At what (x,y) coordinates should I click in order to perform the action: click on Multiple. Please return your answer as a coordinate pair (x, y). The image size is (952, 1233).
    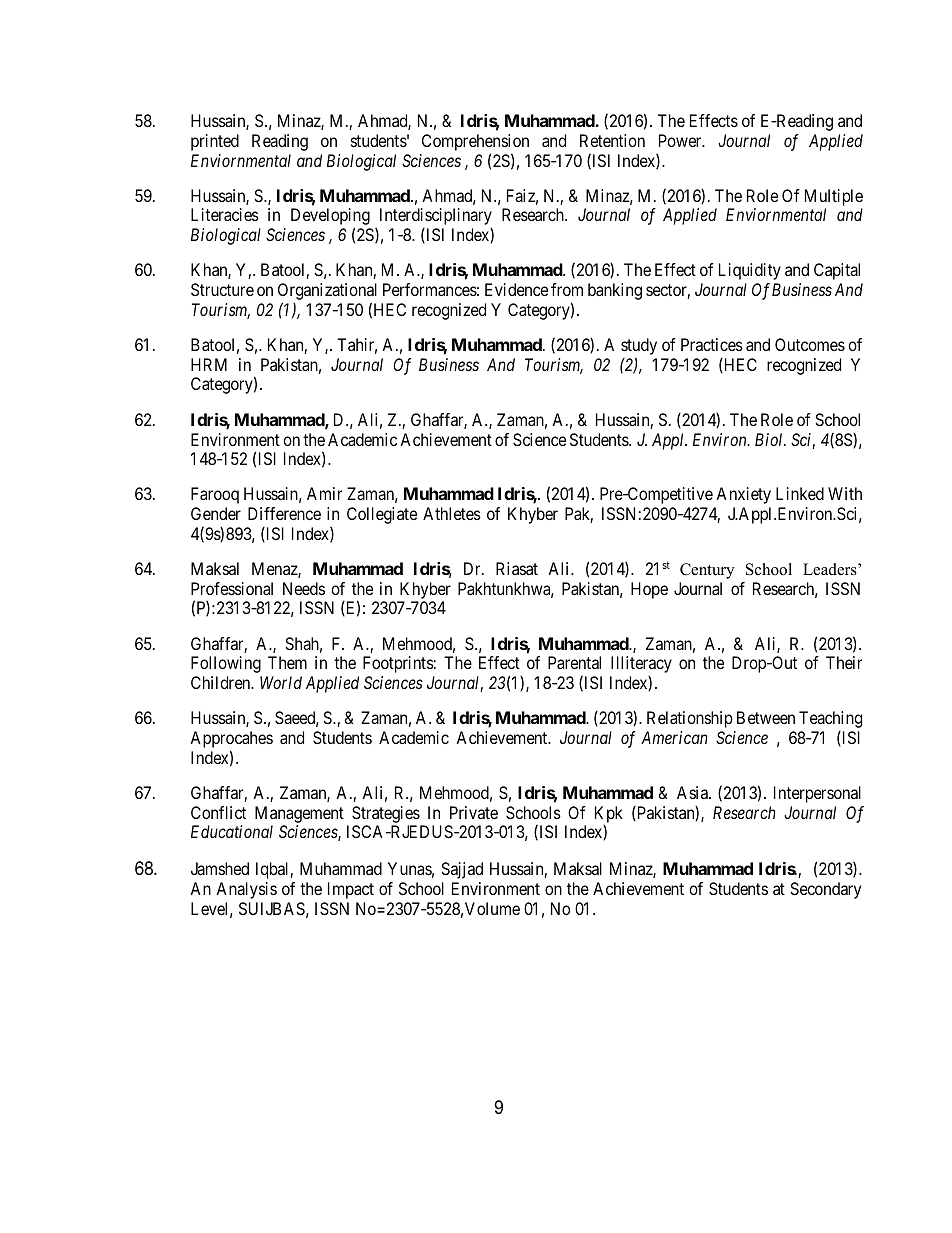
    Looking at the image, I should click on (834, 199).
